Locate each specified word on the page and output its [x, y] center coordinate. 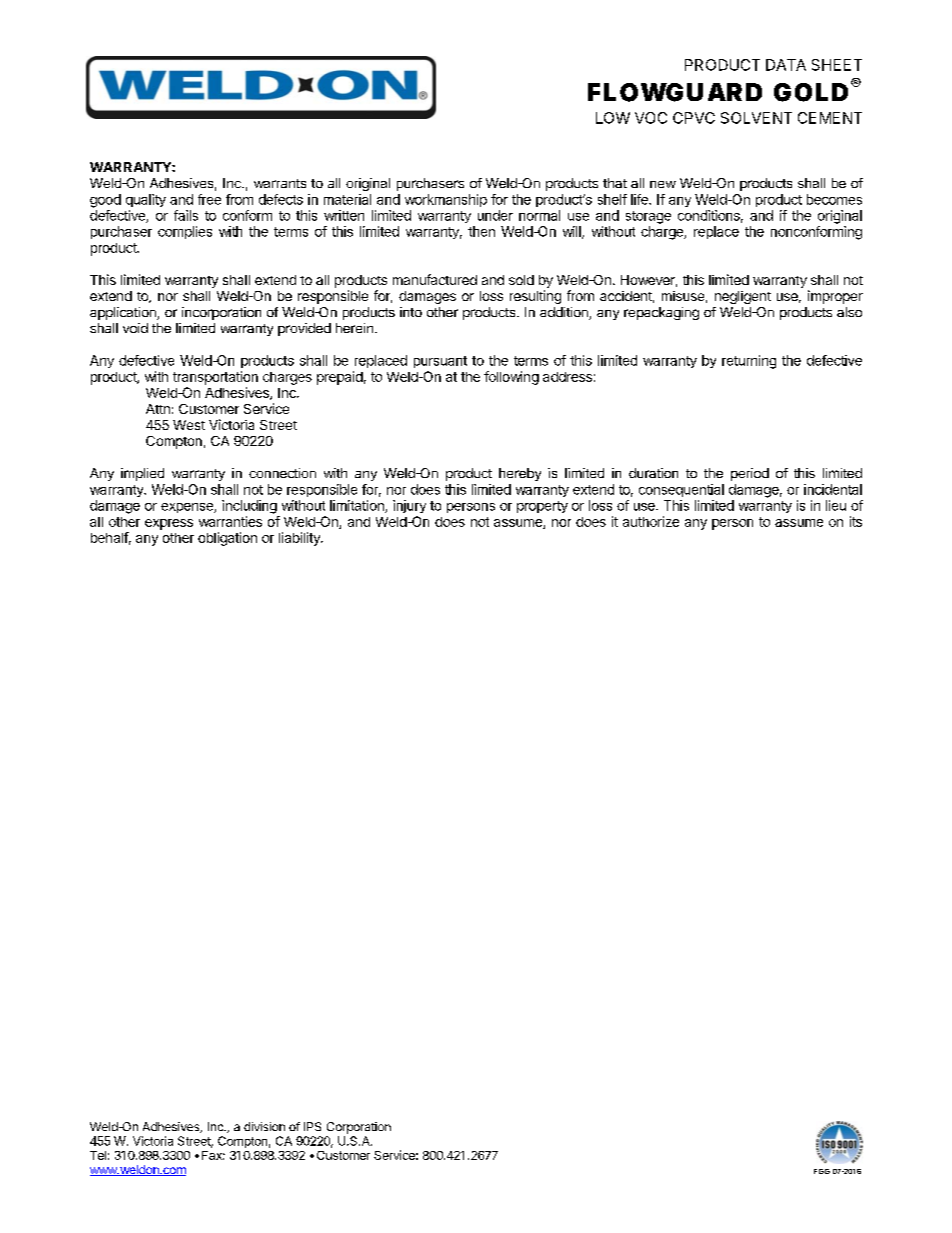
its [856, 521]
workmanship [446, 200]
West [189, 425]
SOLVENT [756, 118]
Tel [98, 1155]
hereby [520, 474]
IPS [312, 1126]
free [209, 199]
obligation [227, 539]
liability [300, 539]
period [750, 474]
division [264, 1126]
